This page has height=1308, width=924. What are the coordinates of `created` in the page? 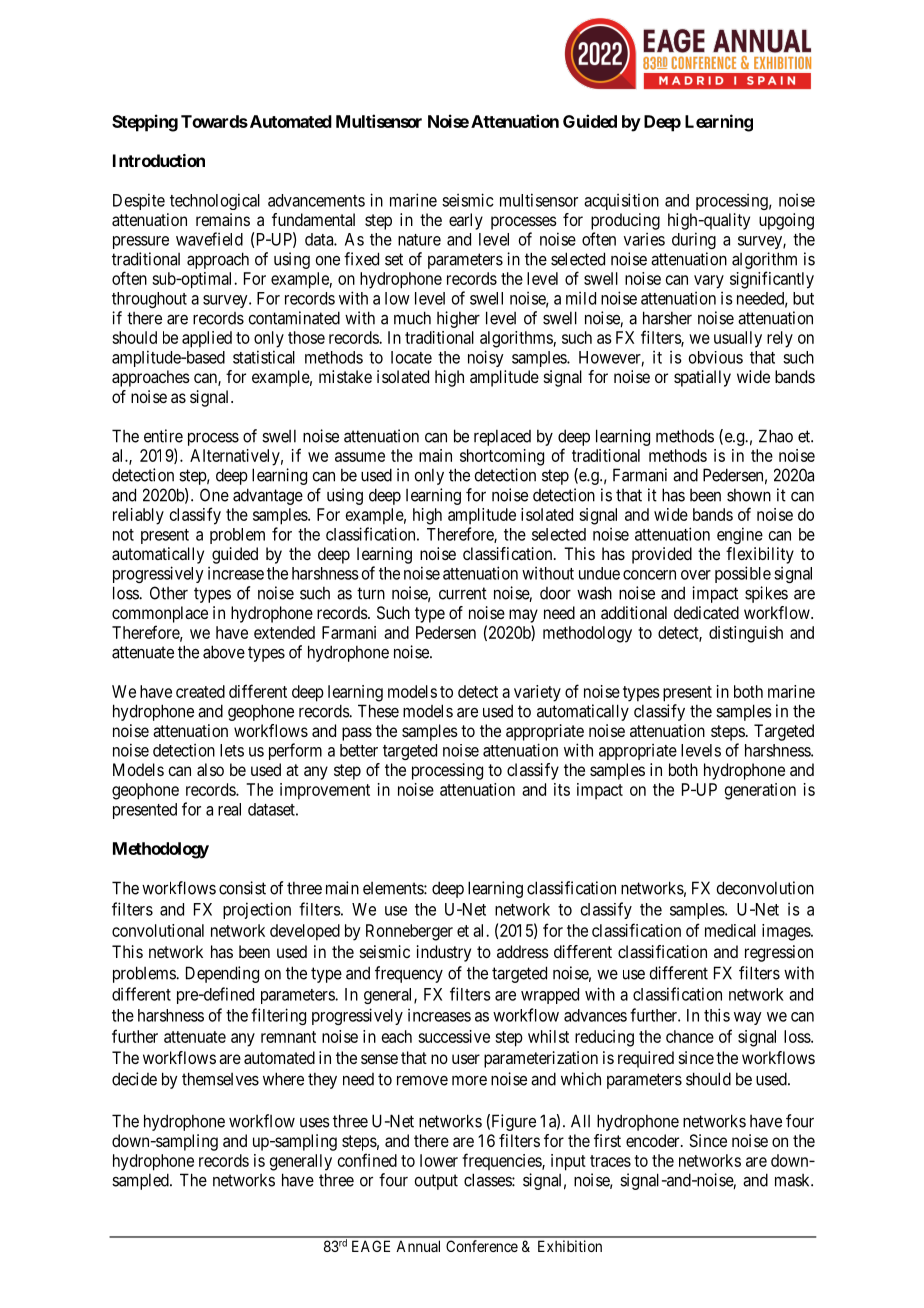 It's located at (200, 691).
